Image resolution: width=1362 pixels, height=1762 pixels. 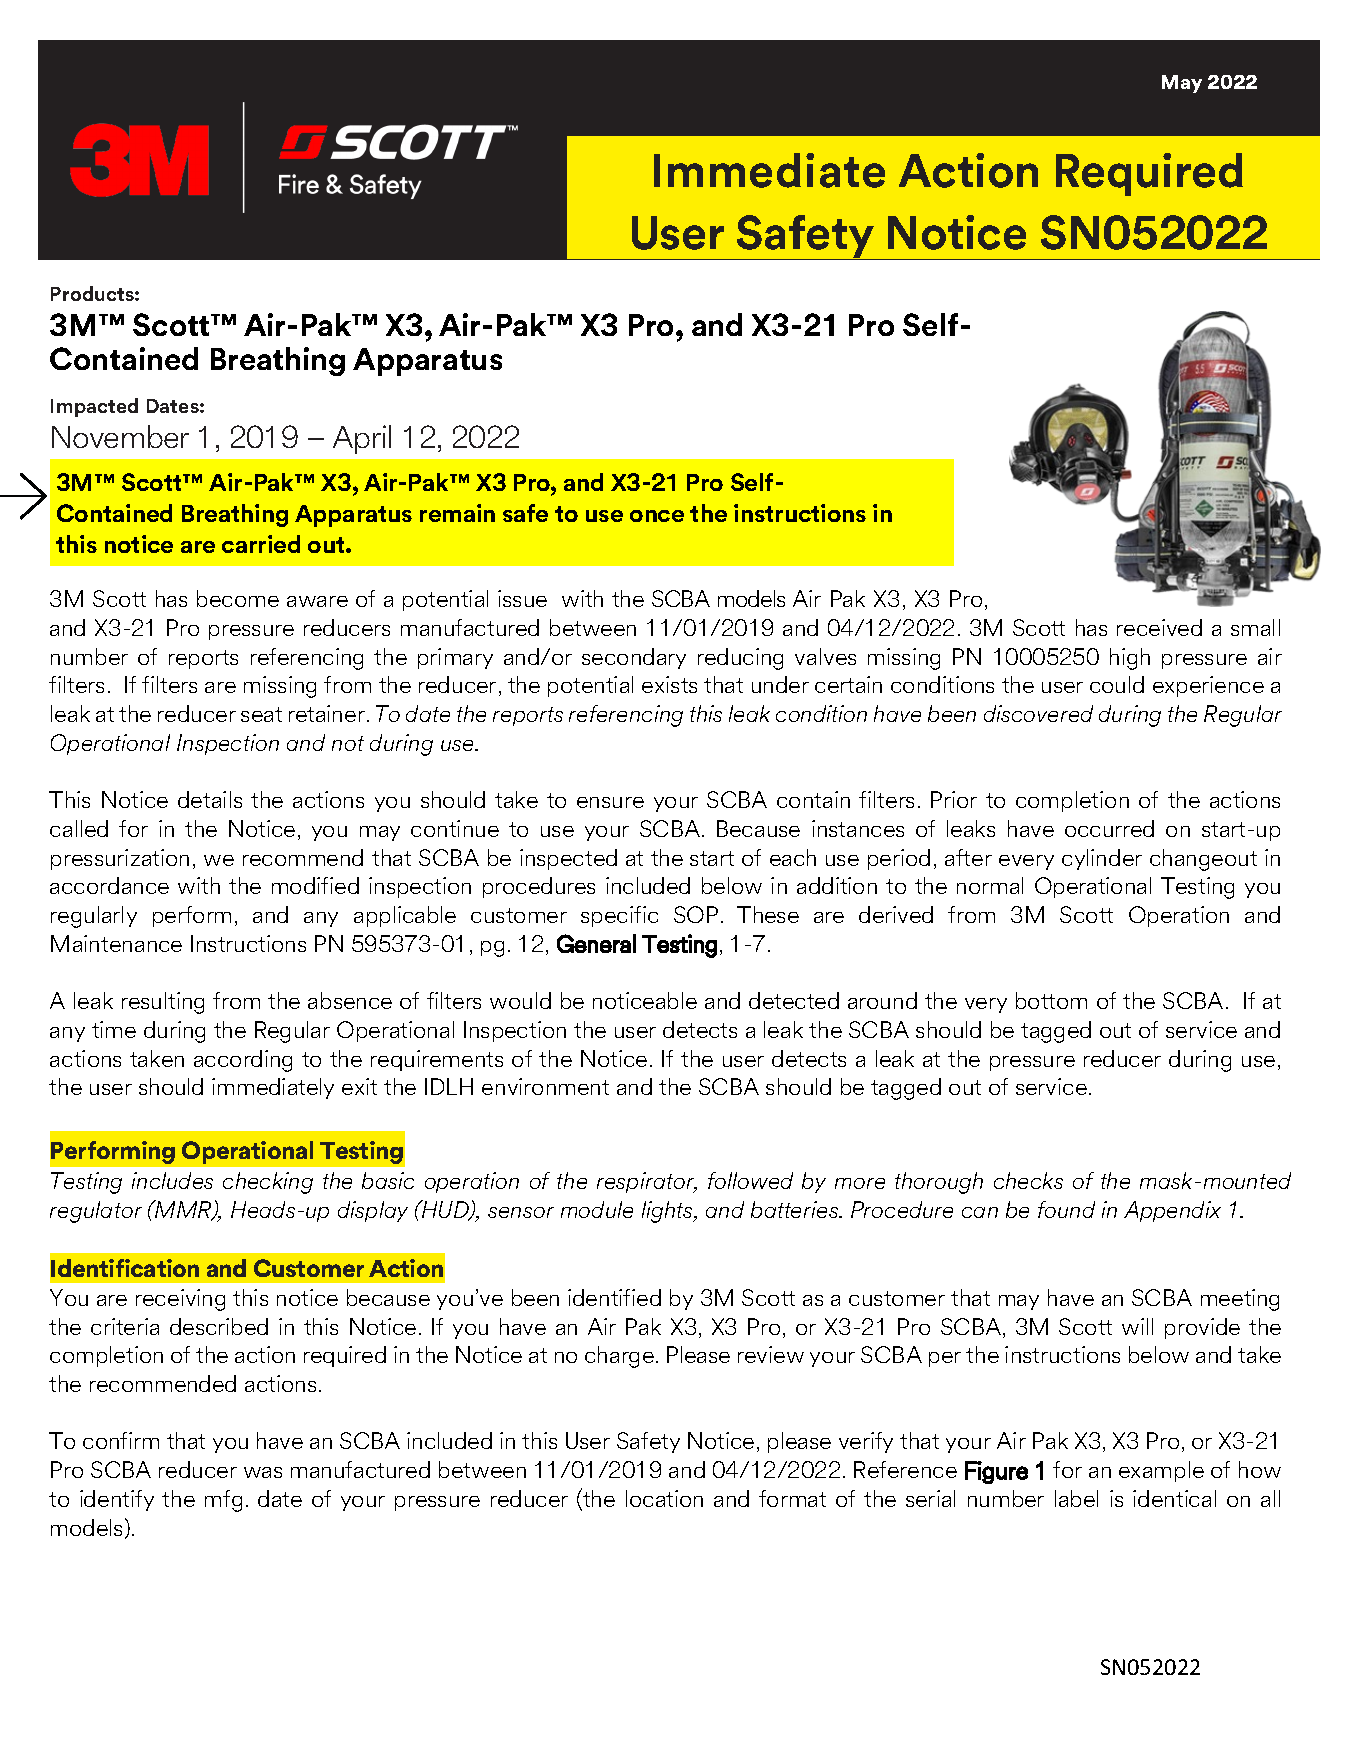 I want to click on occurred, so click(x=1109, y=828).
